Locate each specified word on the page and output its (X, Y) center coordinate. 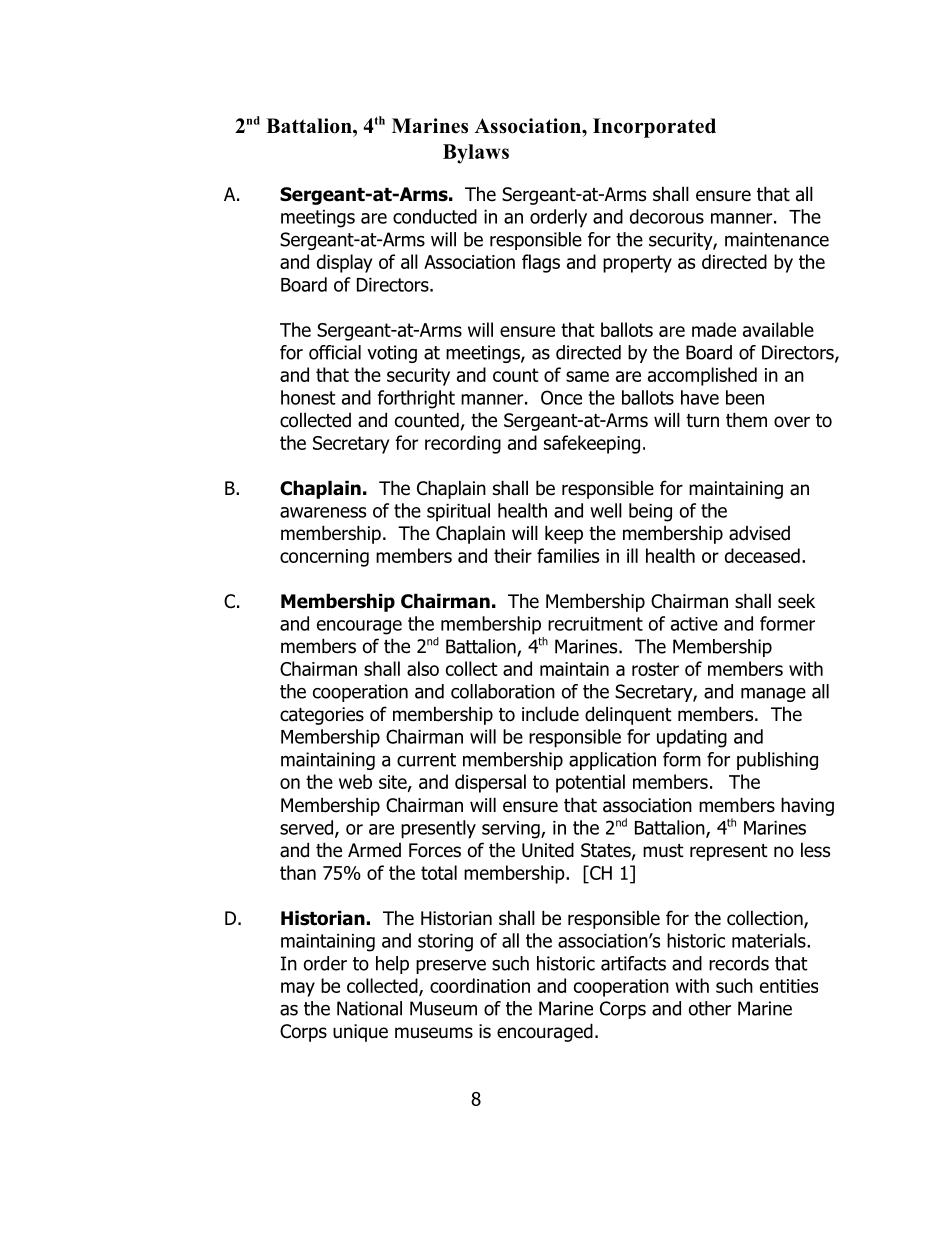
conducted (435, 216)
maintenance (777, 239)
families (568, 555)
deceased (762, 555)
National (369, 1008)
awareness (323, 512)
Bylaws (476, 154)
